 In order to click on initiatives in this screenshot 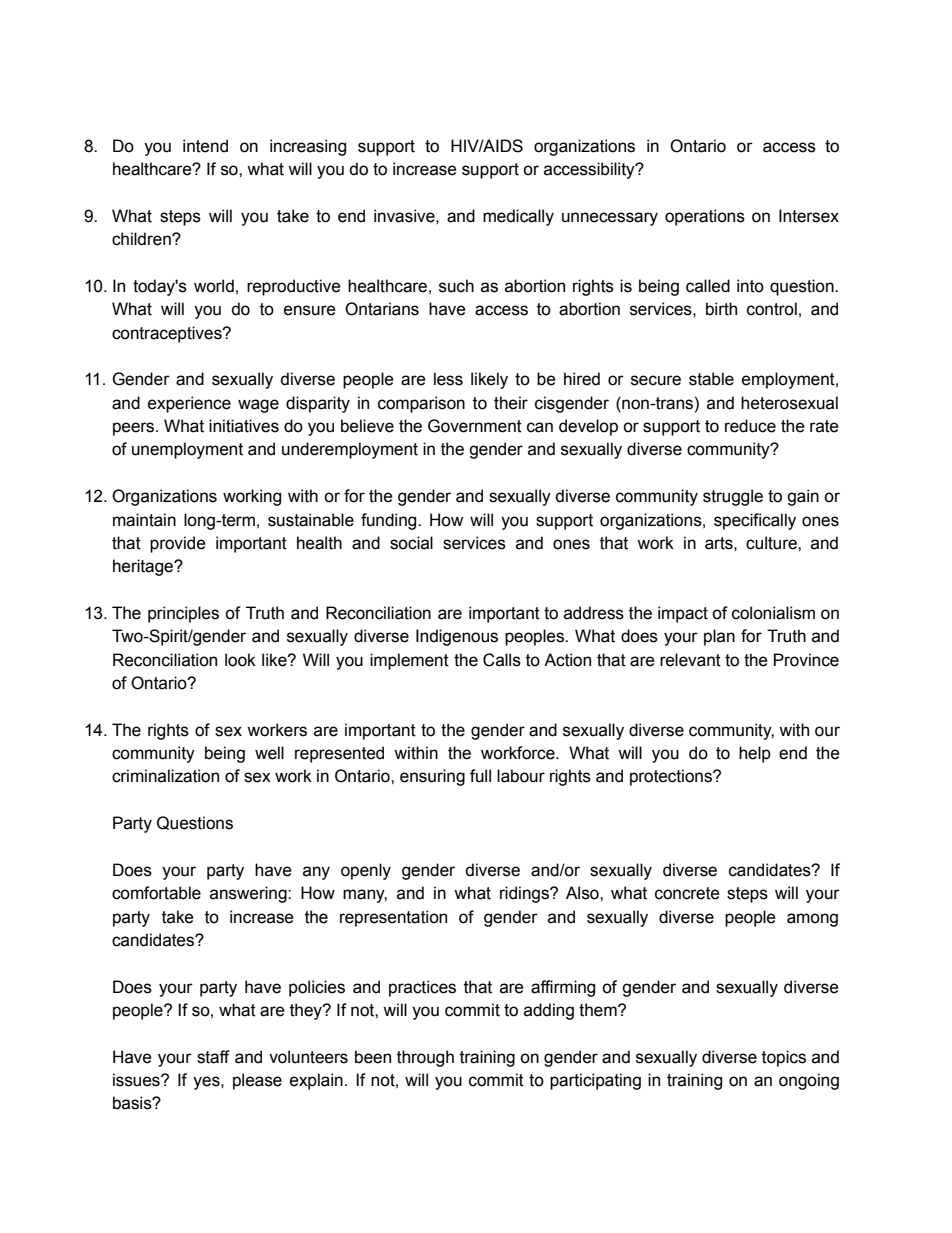, I will do `click(244, 426)`.
